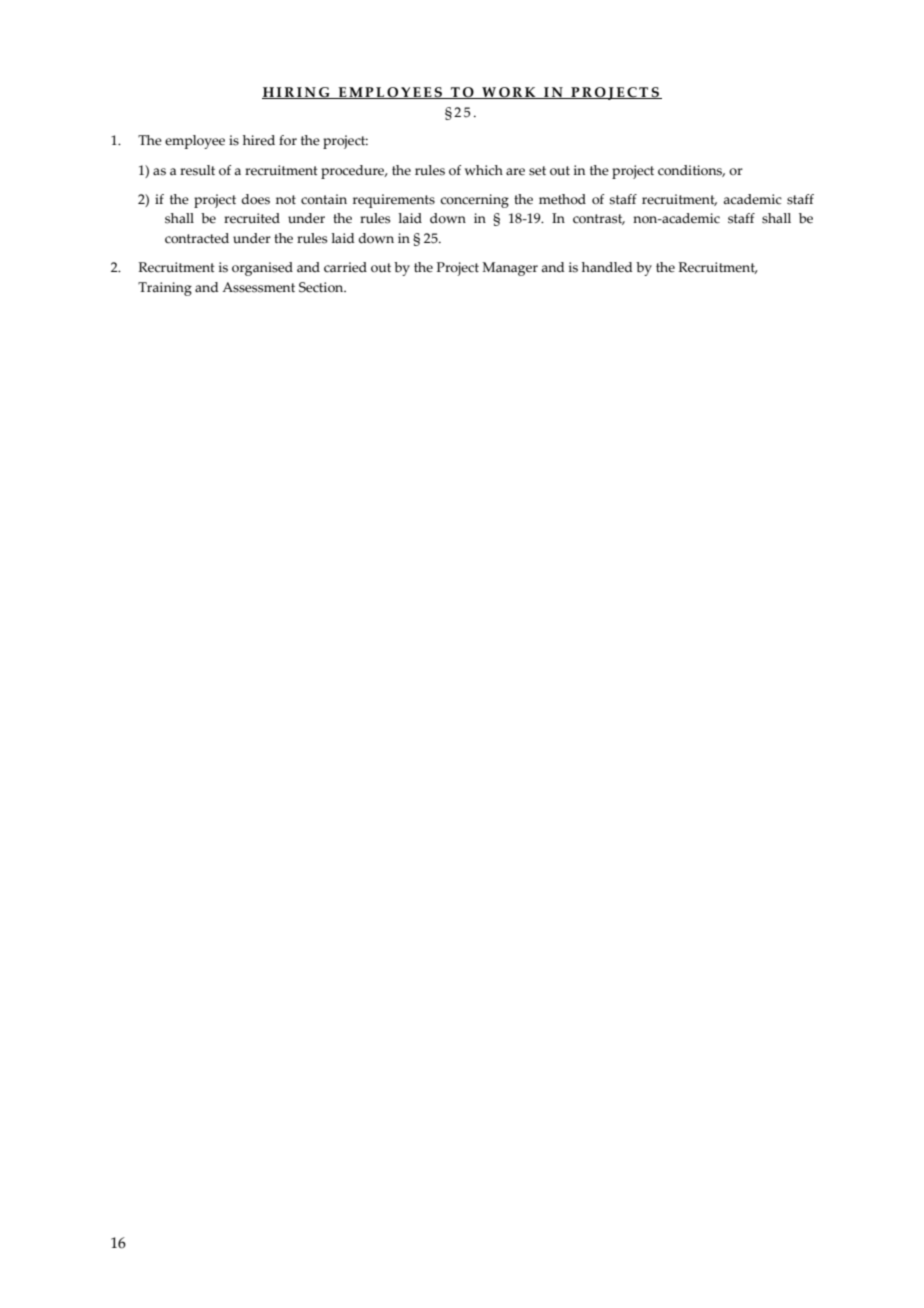 Image resolution: width=924 pixels, height=1308 pixels. What do you see at coordinates (258, 287) in the page?
I see `Assessment` at bounding box center [258, 287].
